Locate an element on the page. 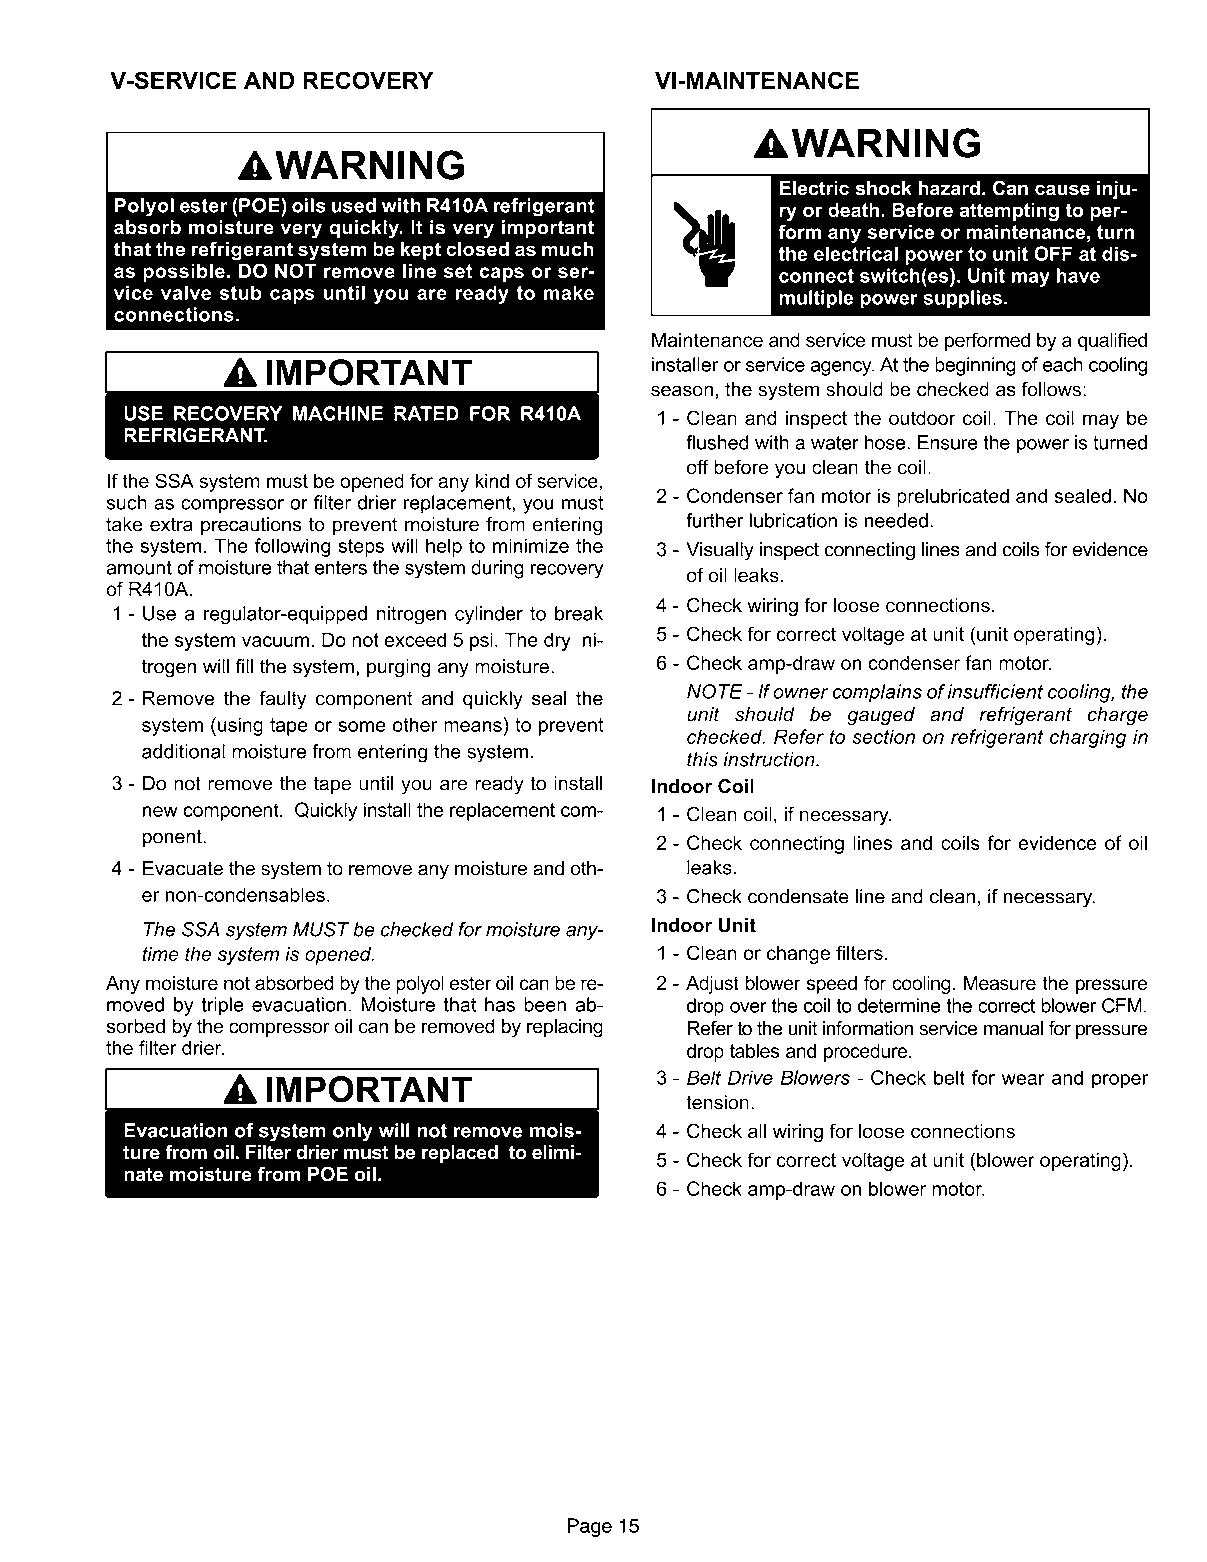 The width and height of the page is (1207, 1562). this is located at coordinates (702, 759).
